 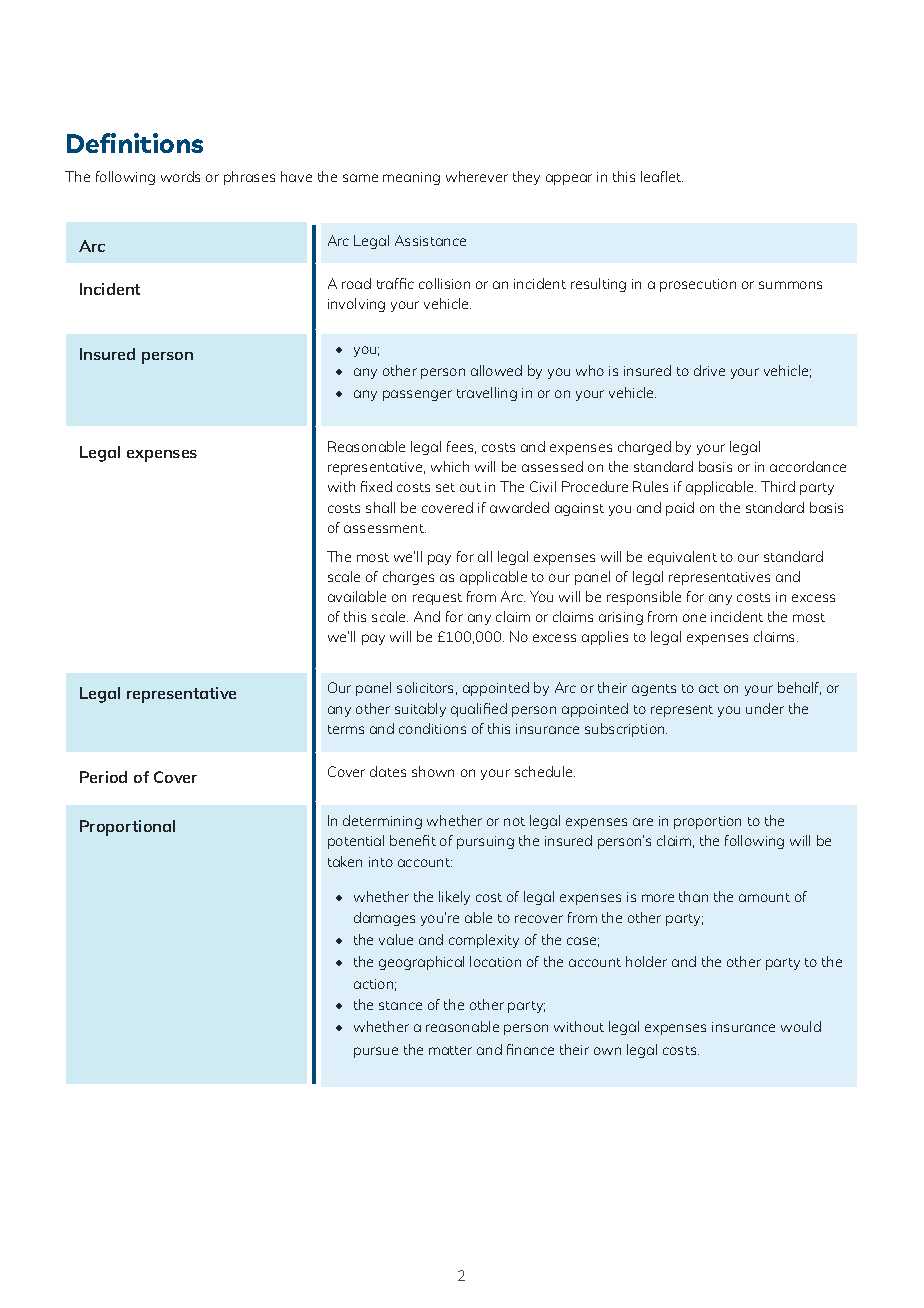 I want to click on appear, so click(x=569, y=179).
